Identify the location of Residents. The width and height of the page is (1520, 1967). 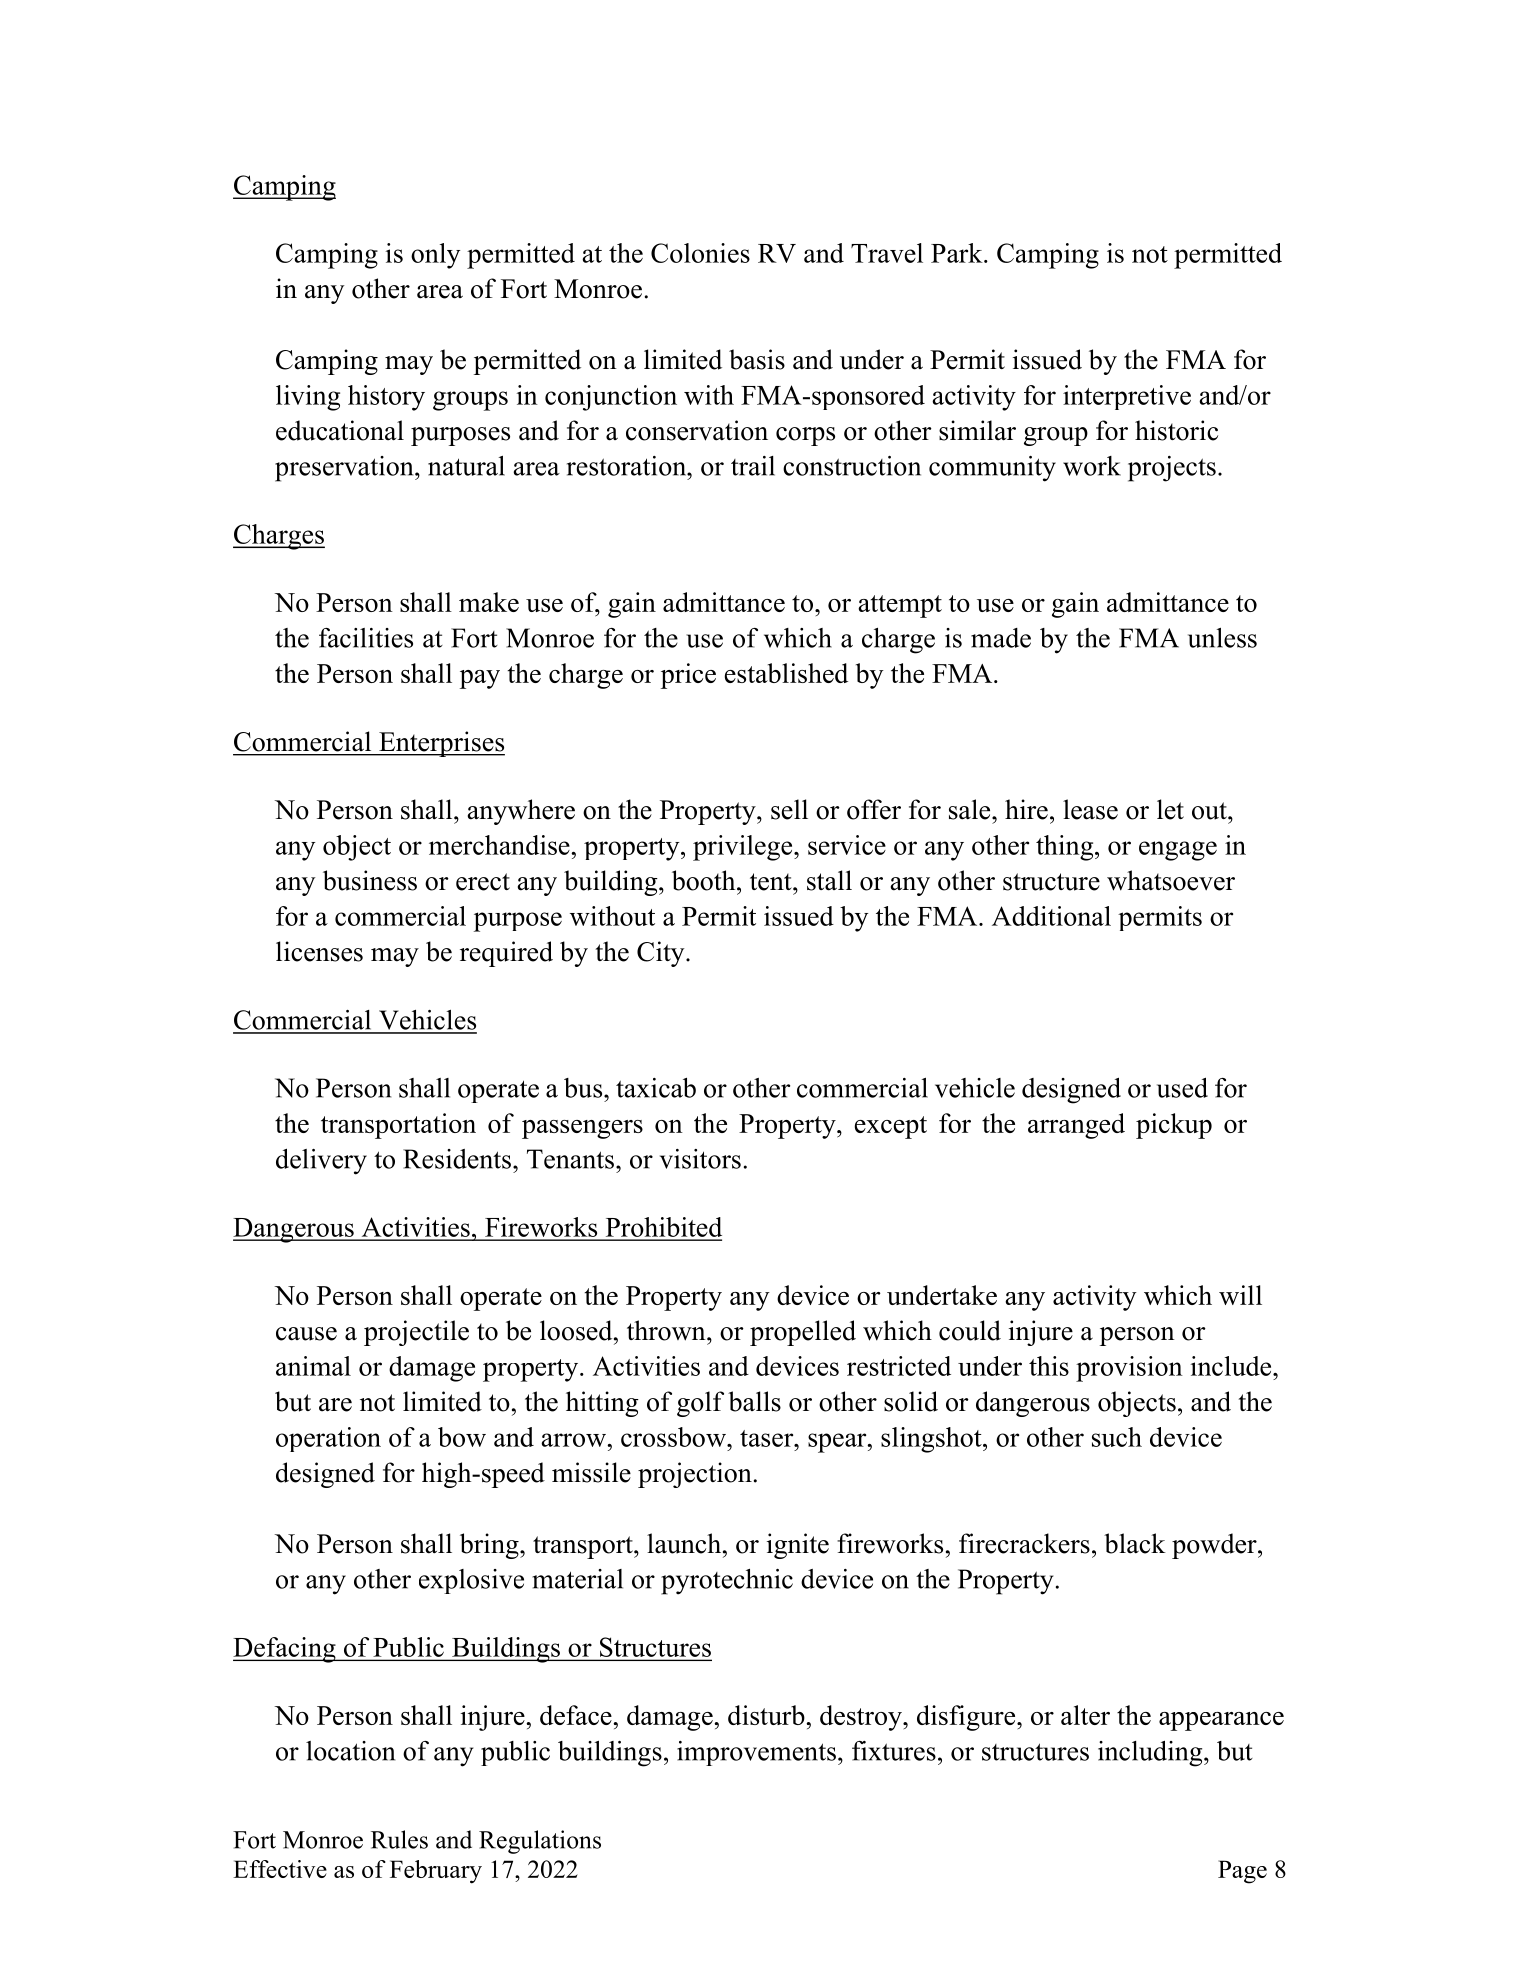
(458, 1159).
